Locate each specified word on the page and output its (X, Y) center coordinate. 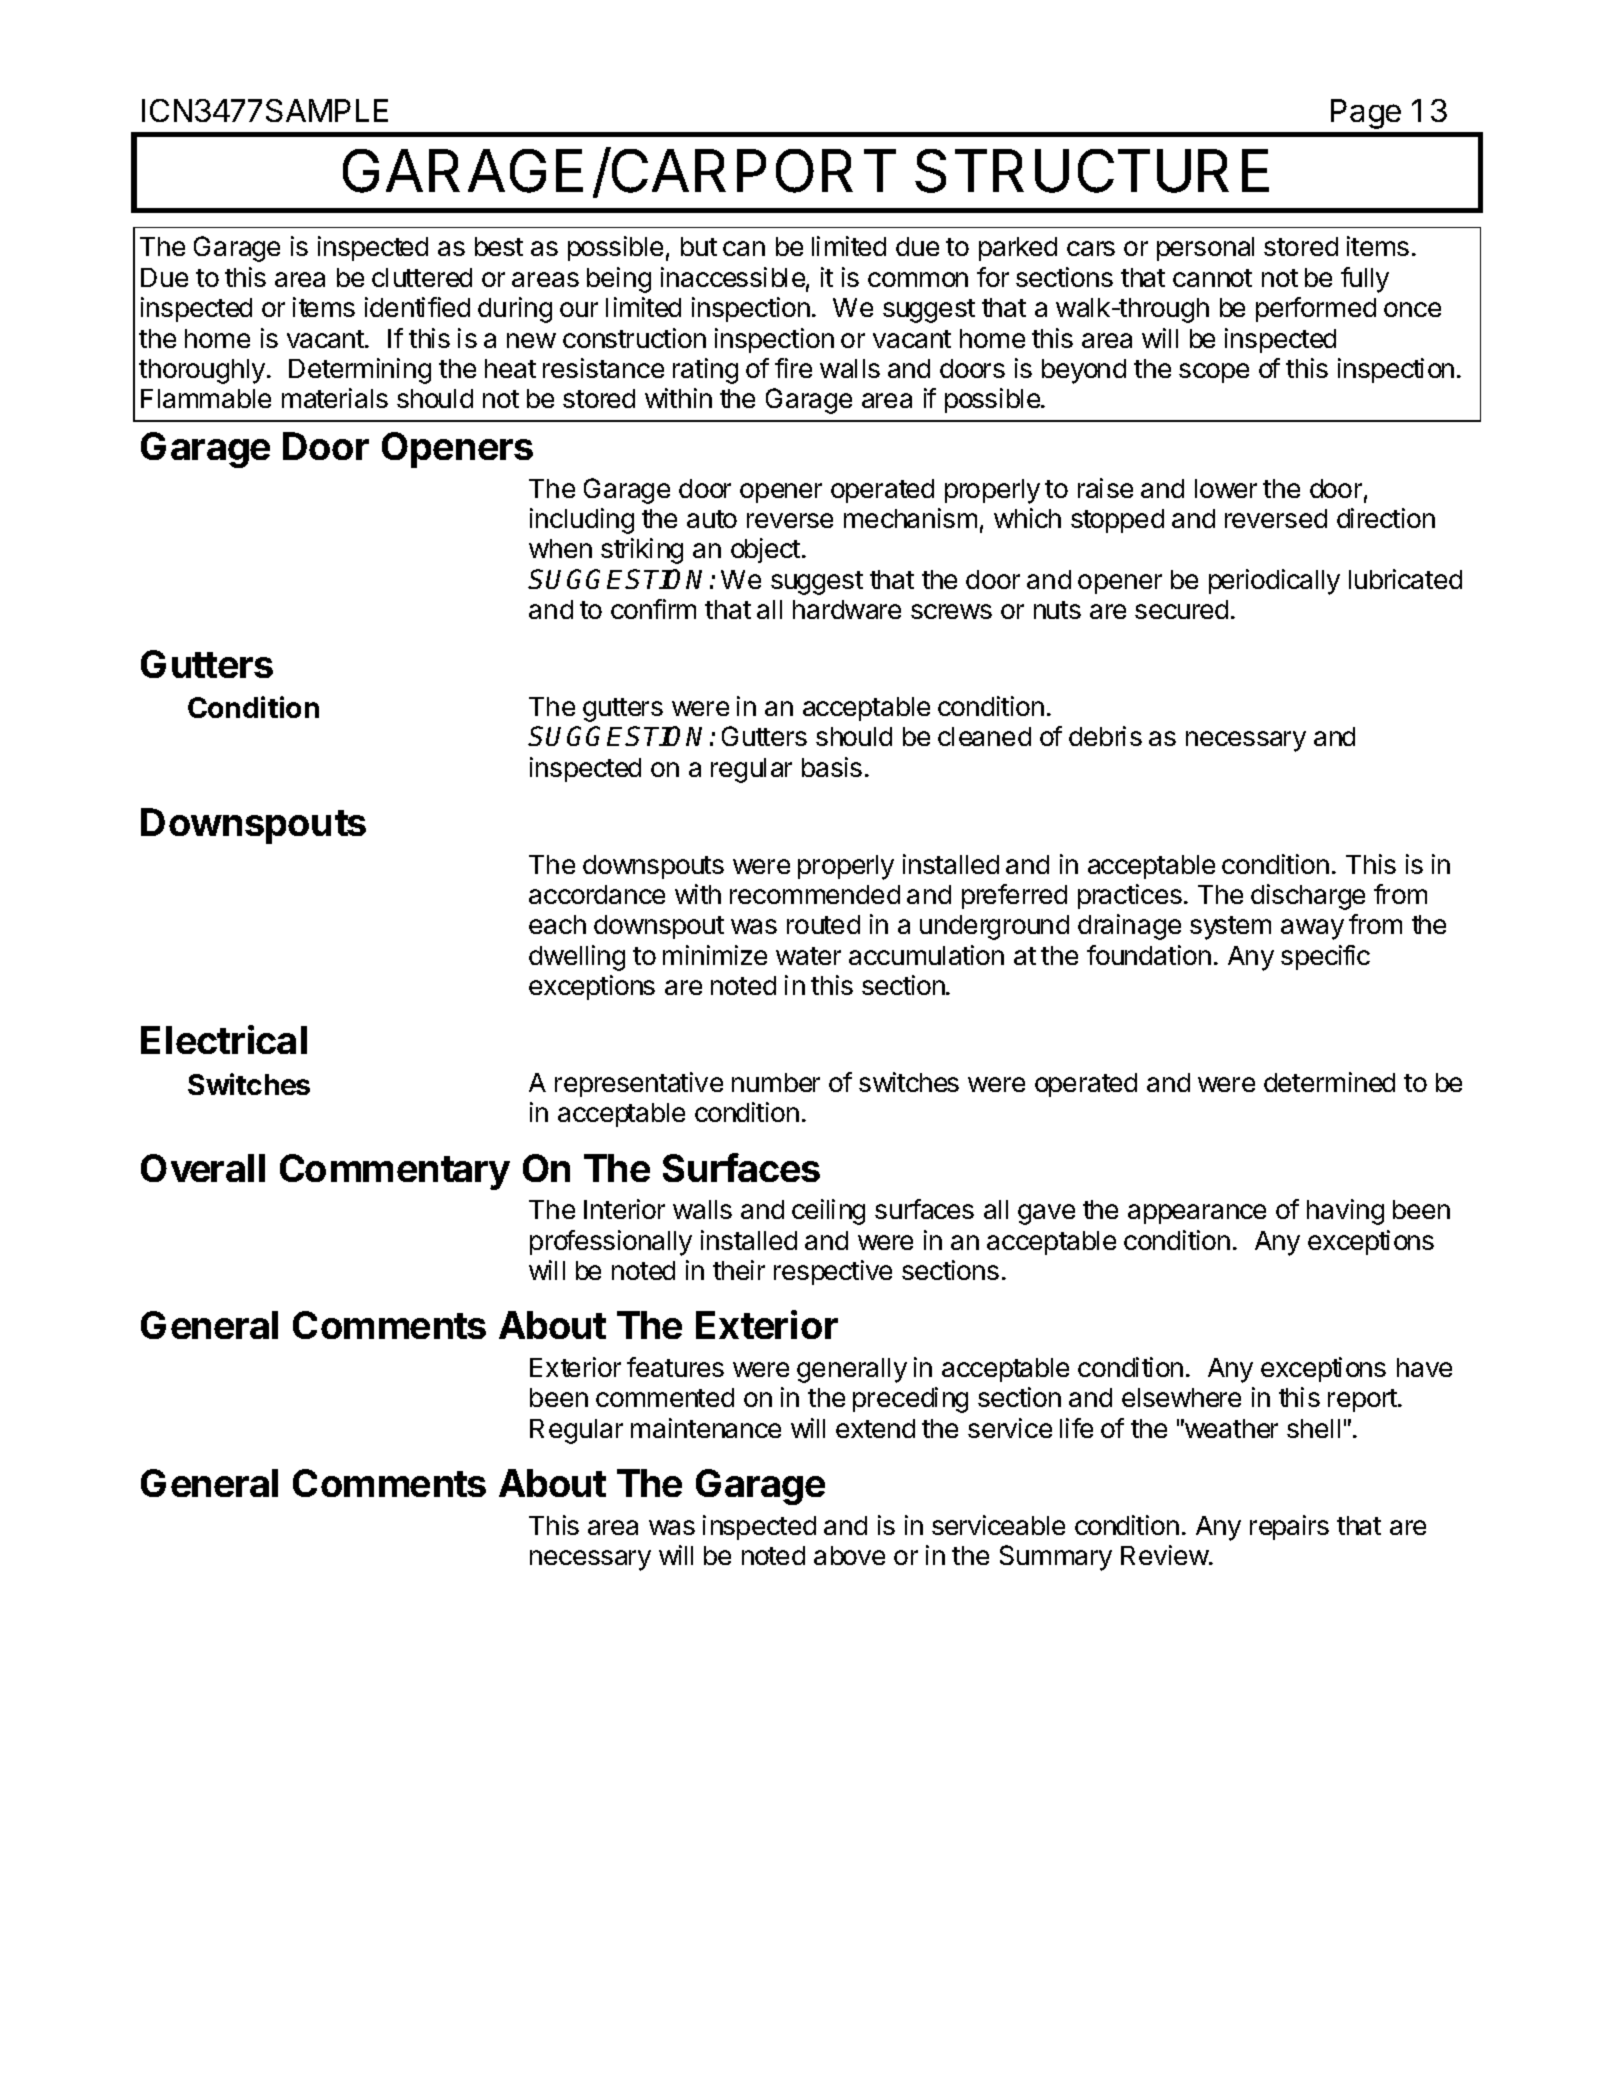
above (849, 1555)
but (699, 246)
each (557, 924)
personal (1205, 249)
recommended (815, 894)
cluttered (422, 277)
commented (665, 1397)
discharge (1308, 897)
